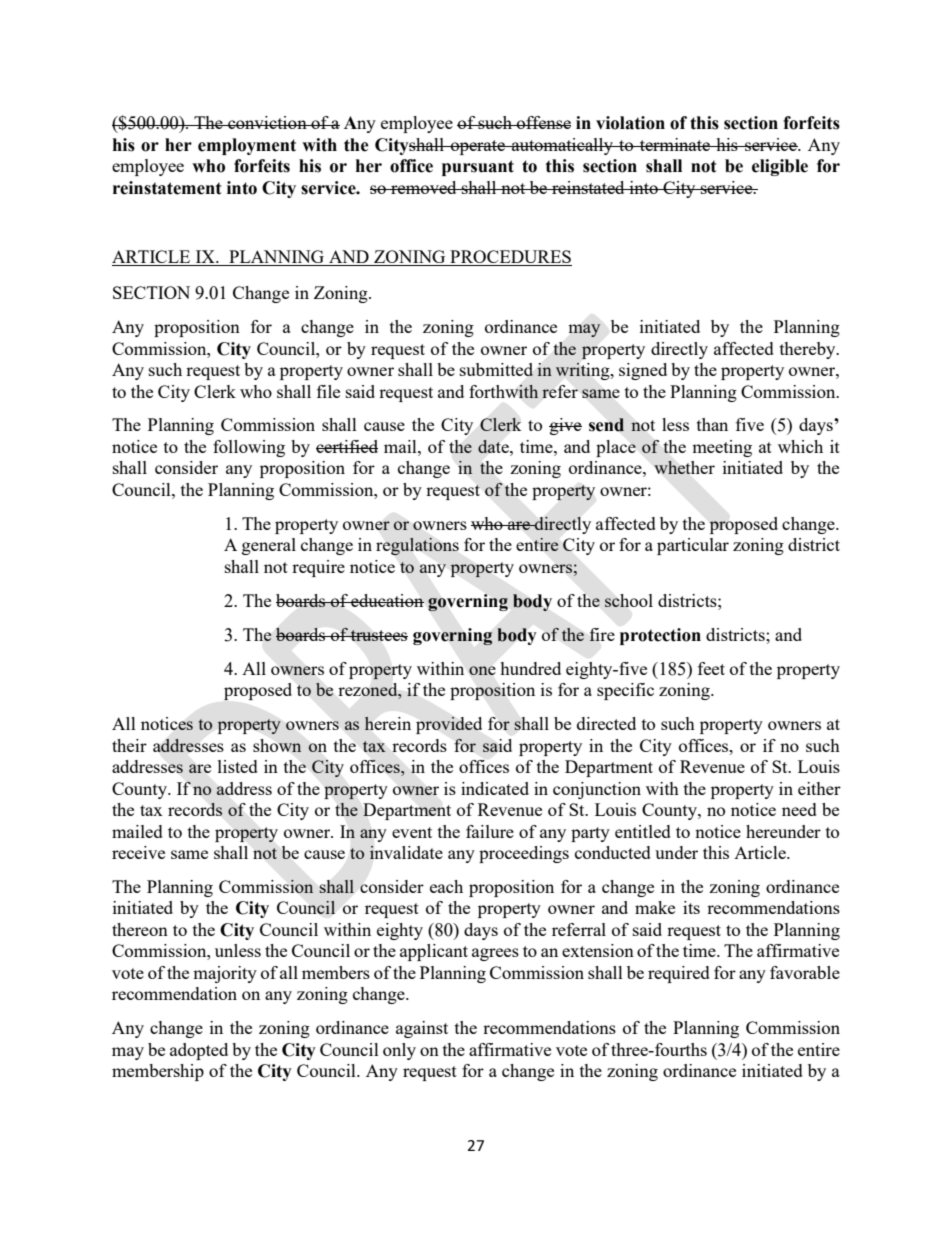 The width and height of the image is (952, 1233). Describe the element at coordinates (780, 167) in the image. I see `eligible` at that location.
